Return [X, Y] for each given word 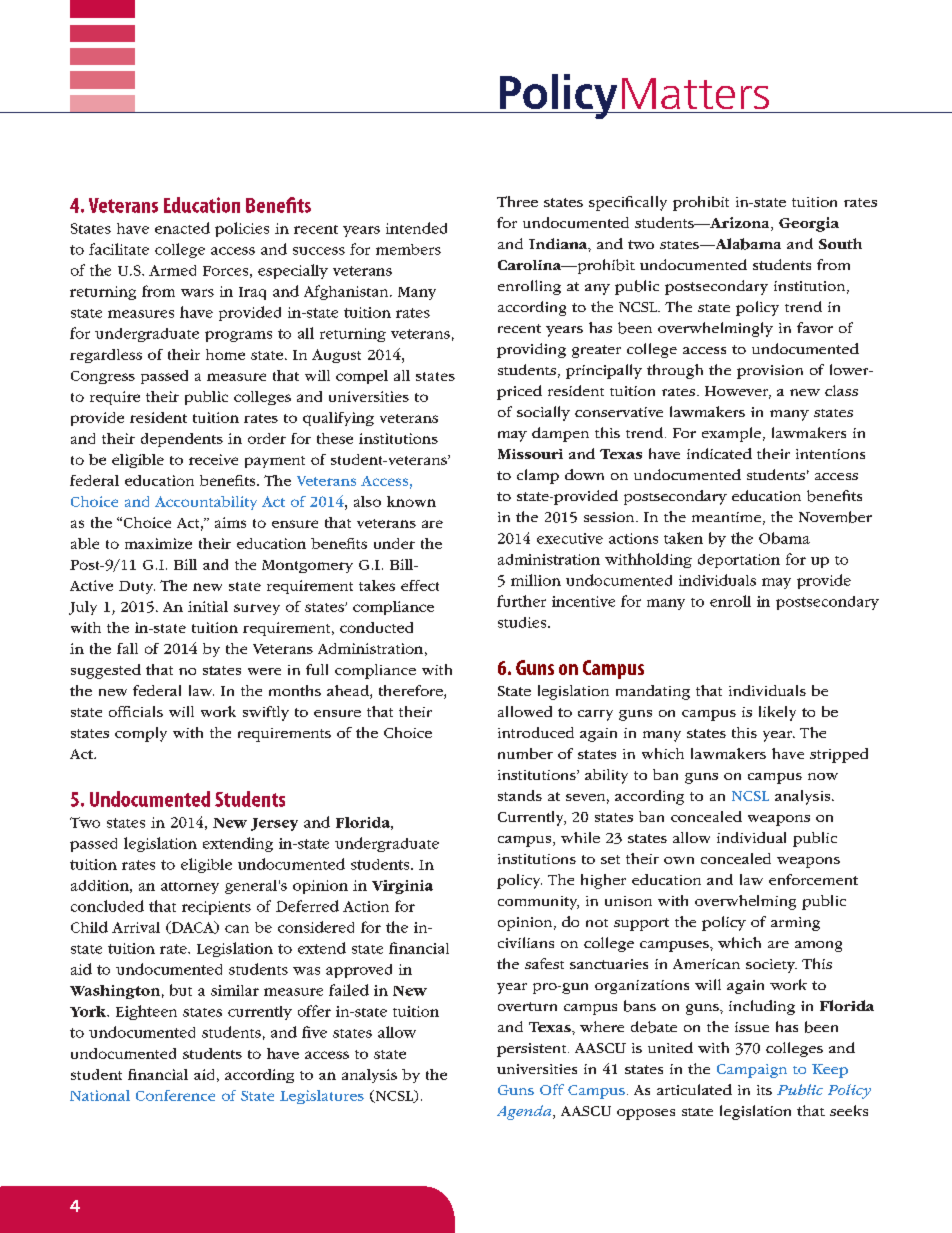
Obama [784, 538]
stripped [839, 755]
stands [520, 795]
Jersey [274, 824]
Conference [175, 1095]
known [411, 501]
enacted [182, 228]
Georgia [809, 224]
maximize [158, 543]
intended [416, 228]
